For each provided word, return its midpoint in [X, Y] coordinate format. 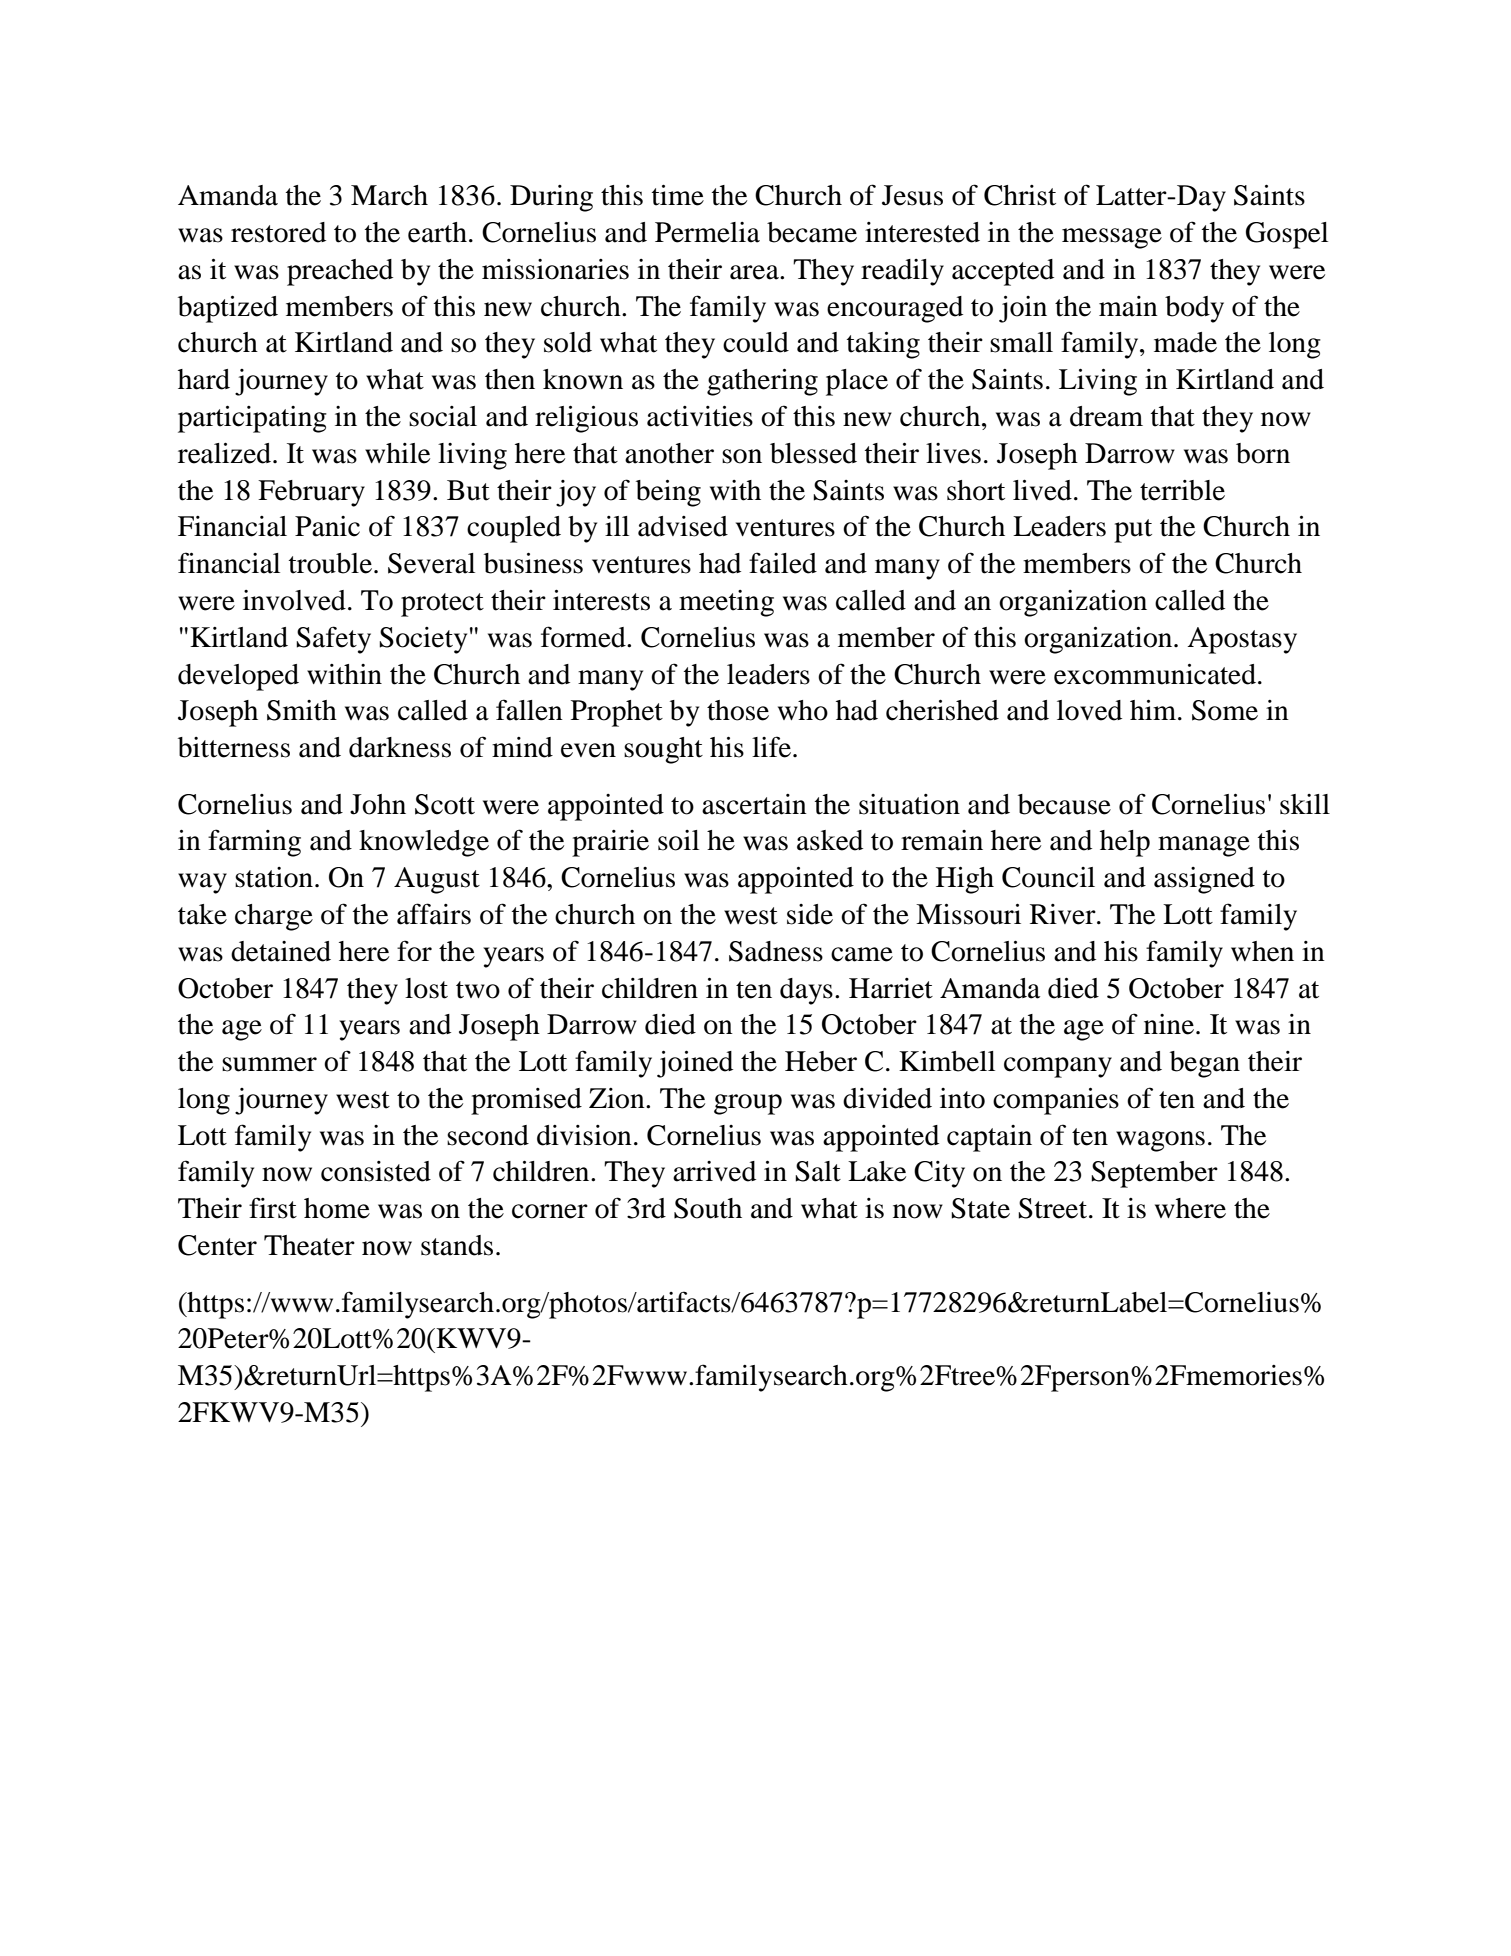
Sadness [776, 951]
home [337, 1208]
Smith [302, 710]
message [1112, 238]
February [311, 493]
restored [278, 232]
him [1154, 710]
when [1262, 951]
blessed [813, 453]
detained [281, 951]
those [738, 710]
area [755, 272]
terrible [1182, 490]
